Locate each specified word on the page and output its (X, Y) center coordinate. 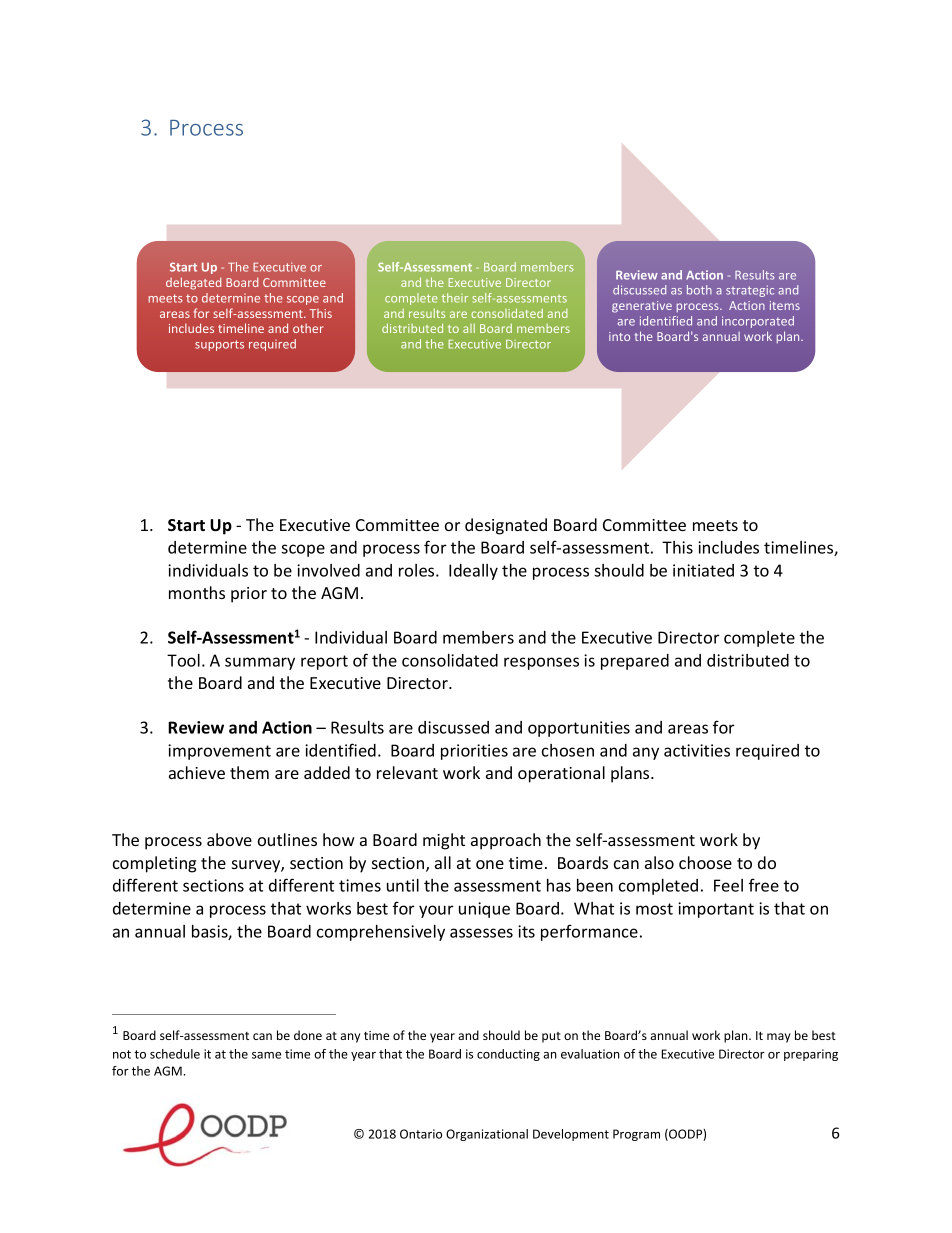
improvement (219, 752)
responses (541, 663)
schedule (175, 1054)
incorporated (758, 322)
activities (697, 750)
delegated (193, 283)
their (455, 298)
